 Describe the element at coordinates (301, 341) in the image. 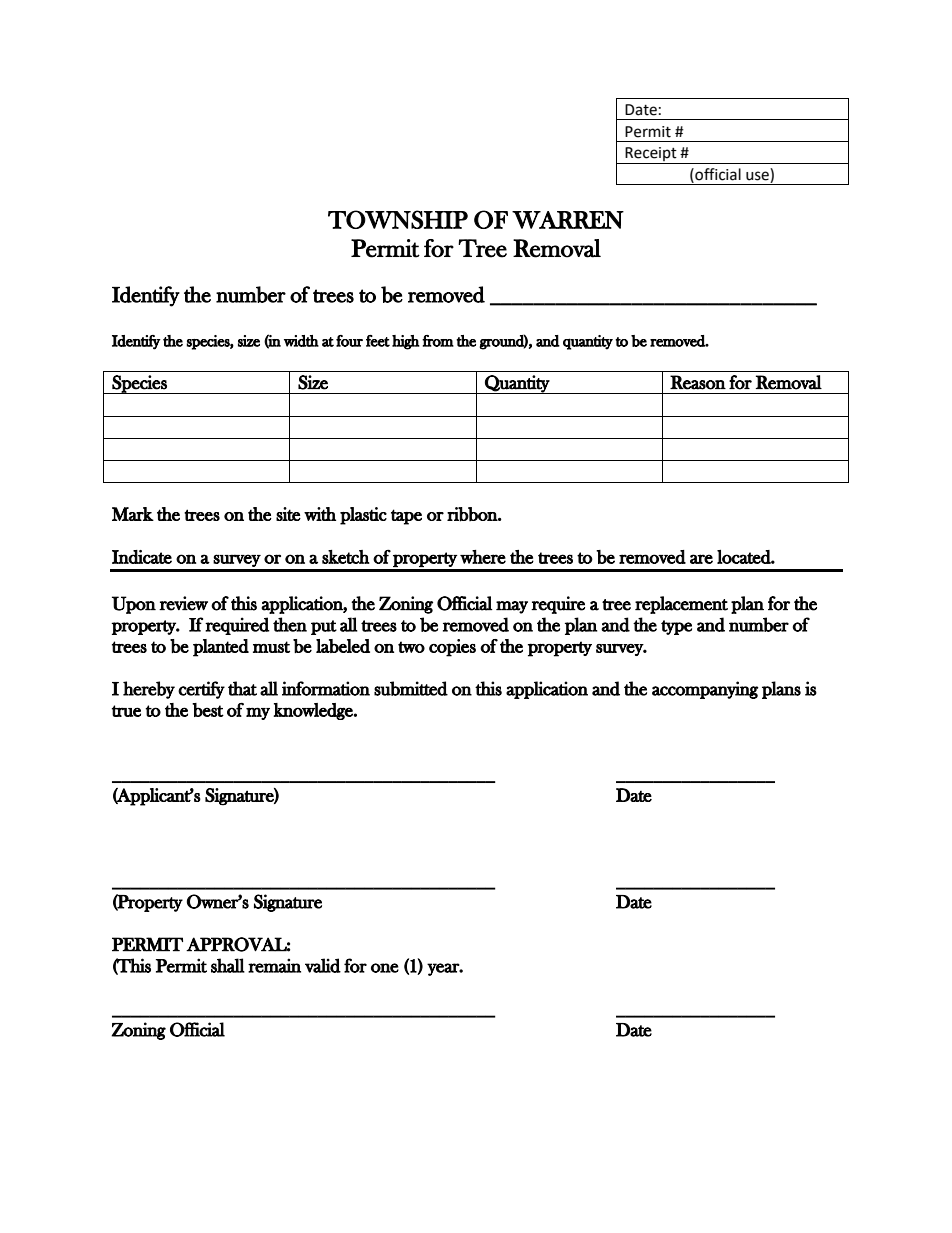

I see `width` at that location.
